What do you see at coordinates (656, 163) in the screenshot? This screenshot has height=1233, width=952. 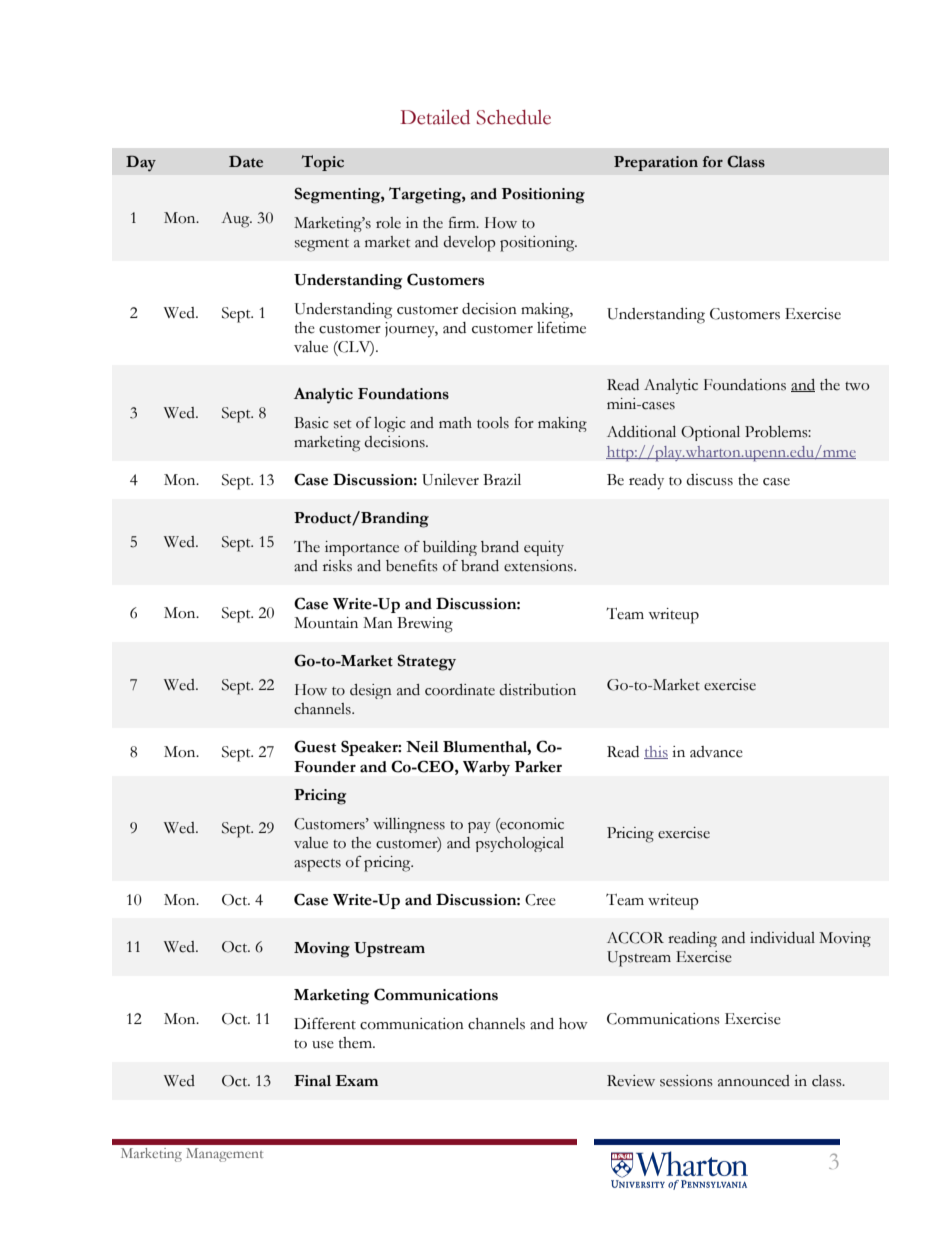 I see `Preparation` at bounding box center [656, 163].
